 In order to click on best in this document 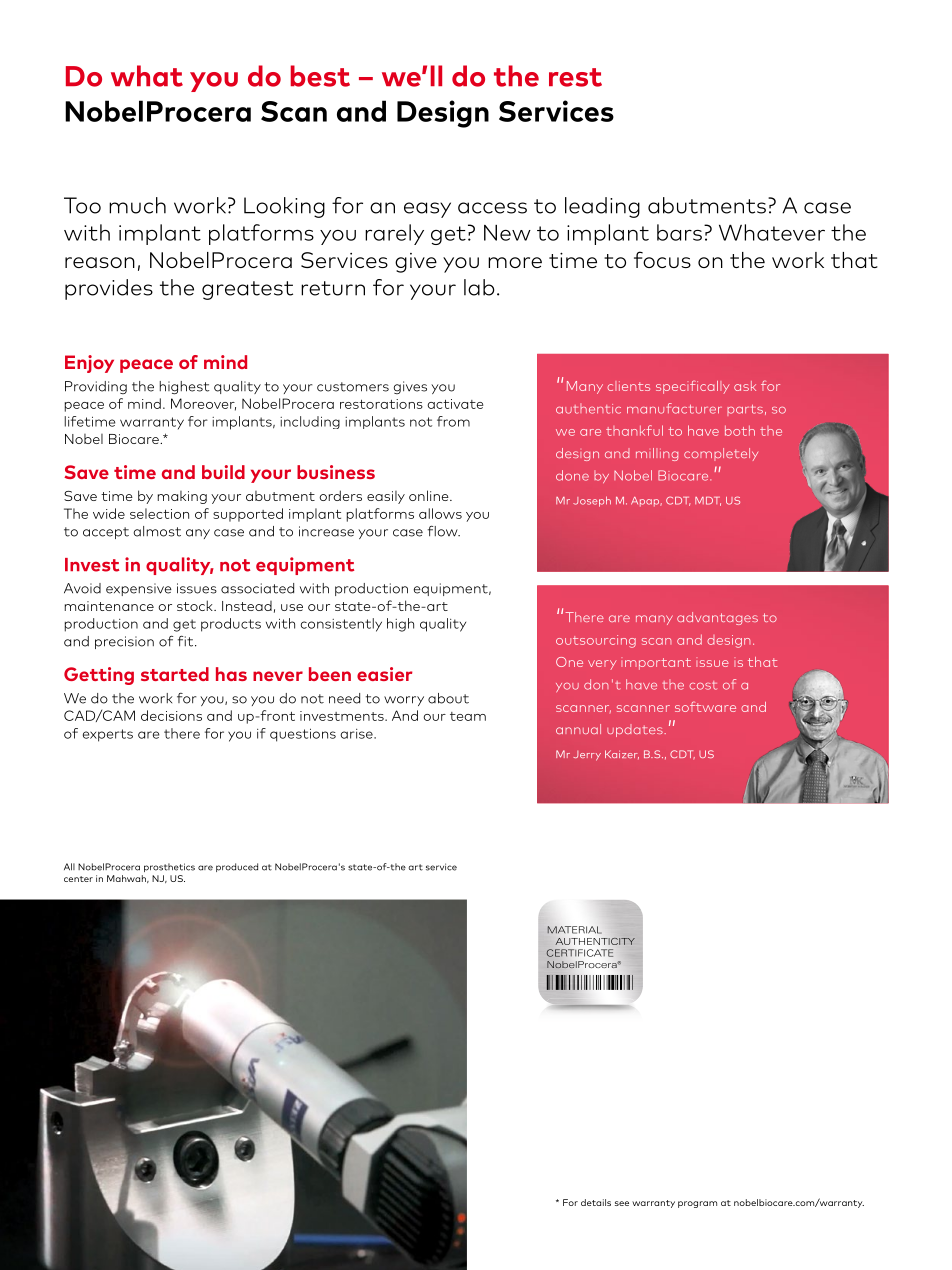, I will do `click(320, 76)`.
